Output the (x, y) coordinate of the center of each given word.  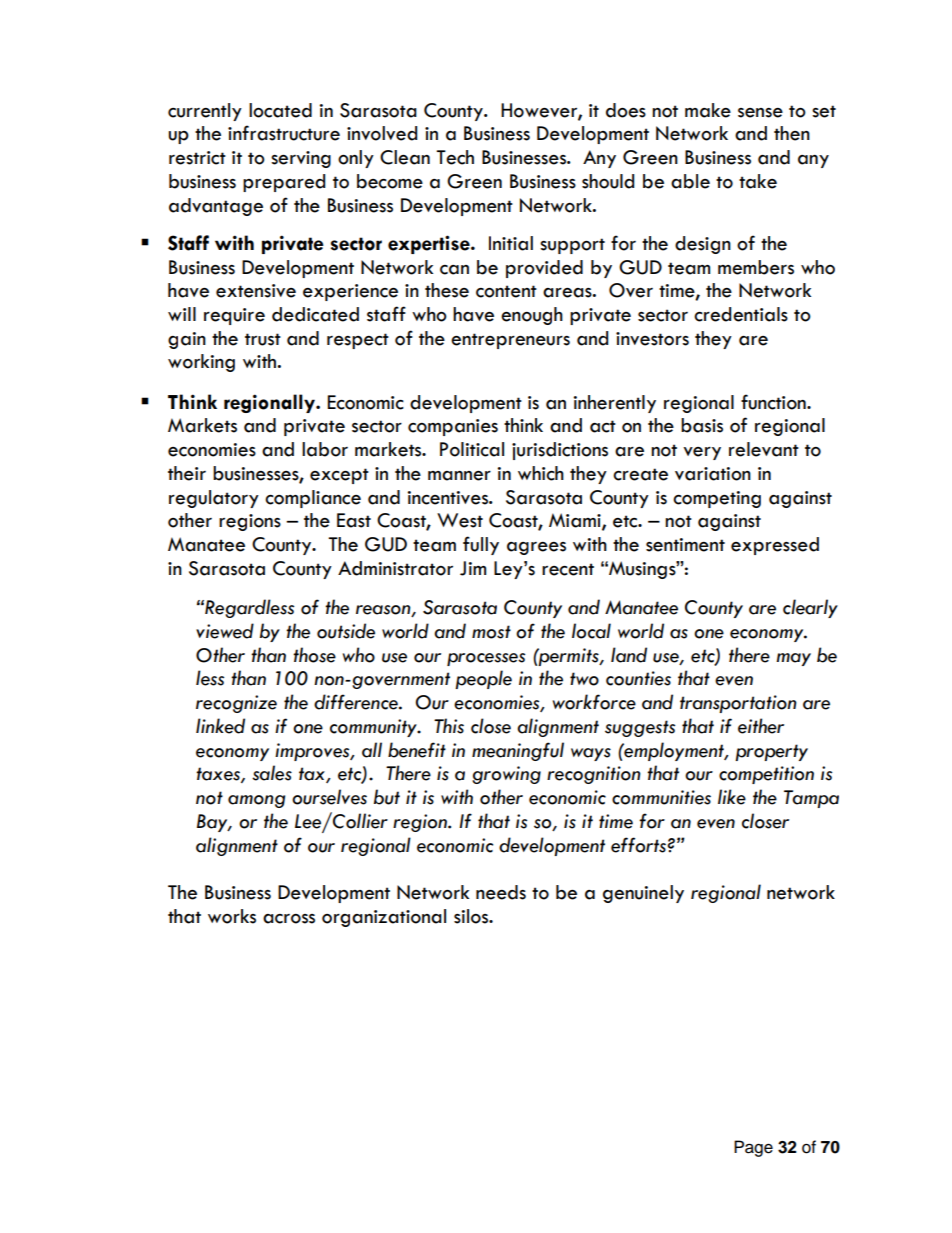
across (289, 919)
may (793, 659)
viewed (225, 631)
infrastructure (284, 133)
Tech (455, 157)
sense (760, 113)
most (491, 632)
